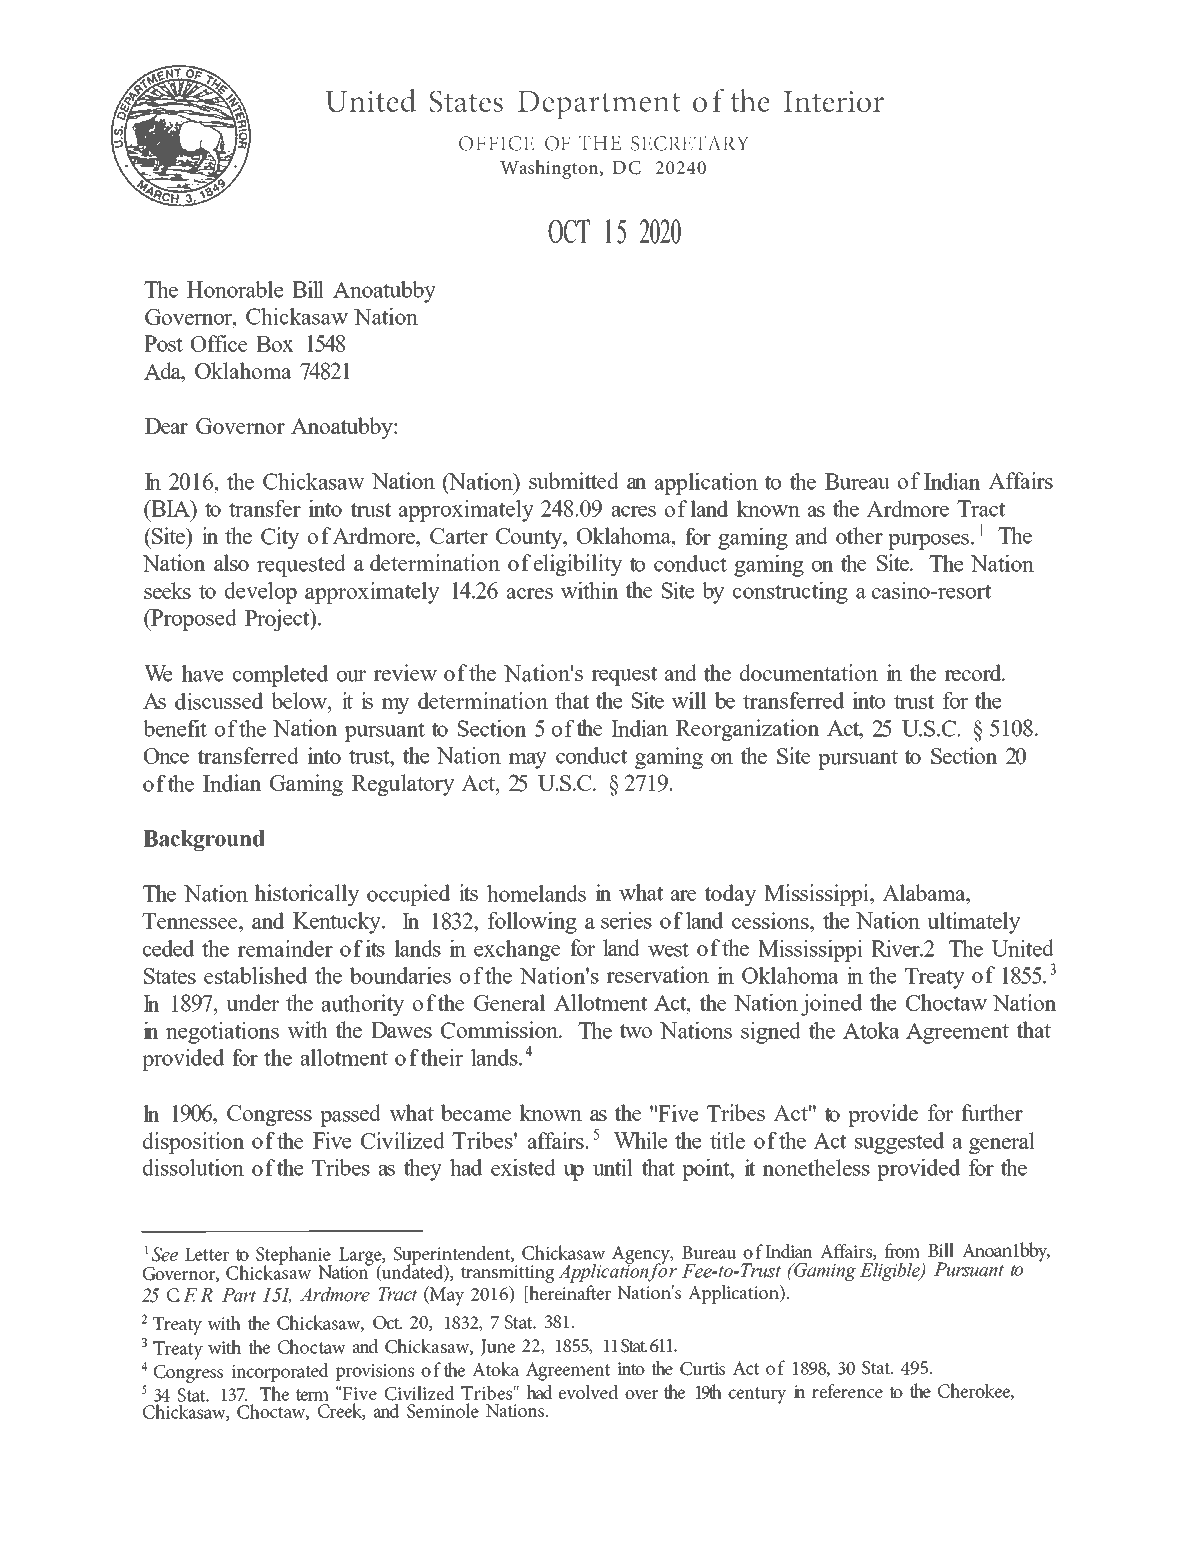 The image size is (1201, 1567). Describe the element at coordinates (280, 538) in the page. I see `City` at that location.
